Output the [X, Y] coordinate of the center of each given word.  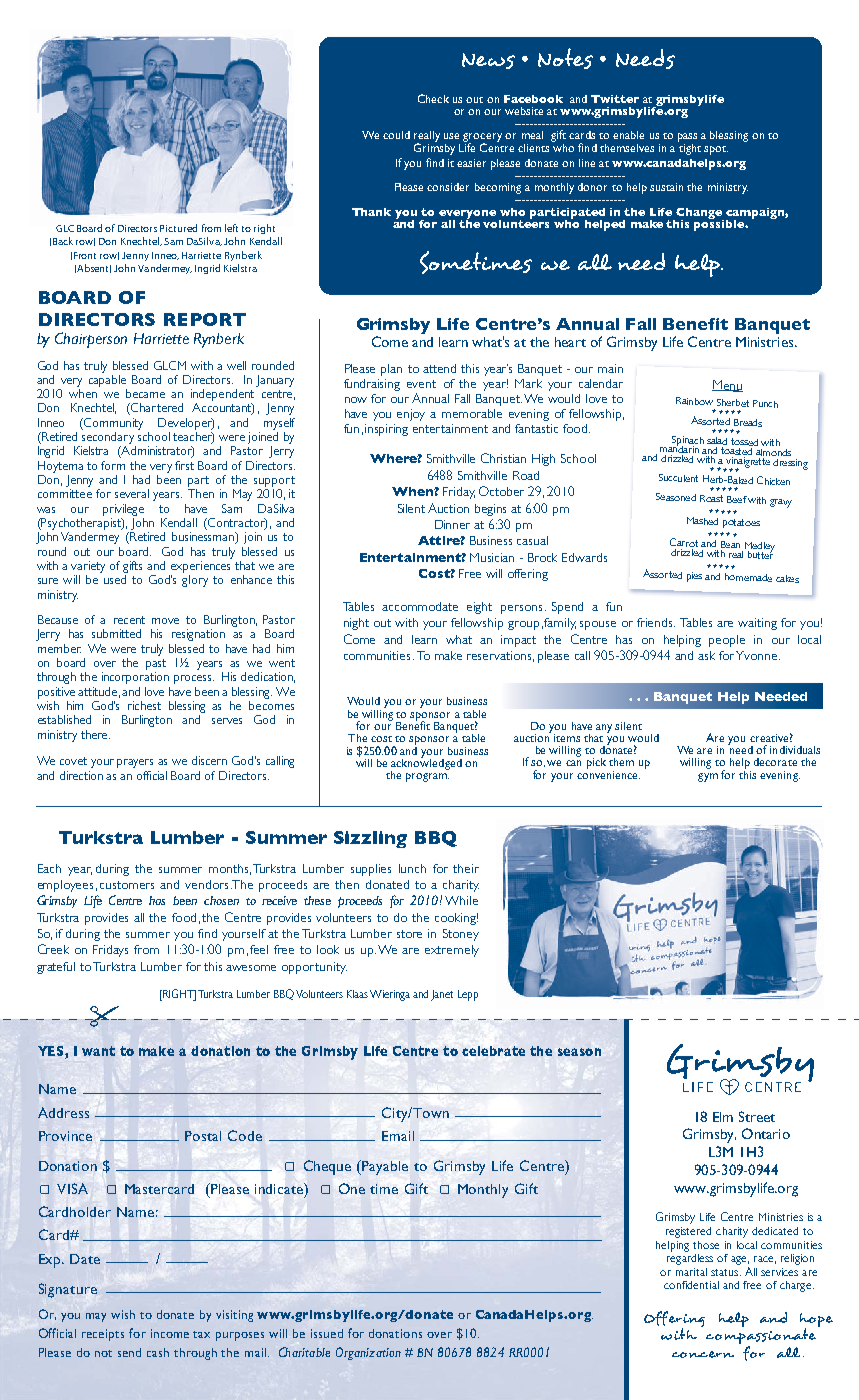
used [115, 579]
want [98, 1051]
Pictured [178, 228]
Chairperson [91, 340]
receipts [103, 1335]
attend [439, 368]
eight [479, 608]
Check [433, 98]
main [610, 368]
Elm [723, 1117]
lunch [412, 868]
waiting [757, 624]
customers [127, 885]
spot [716, 150]
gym [708, 777]
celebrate [493, 1051]
